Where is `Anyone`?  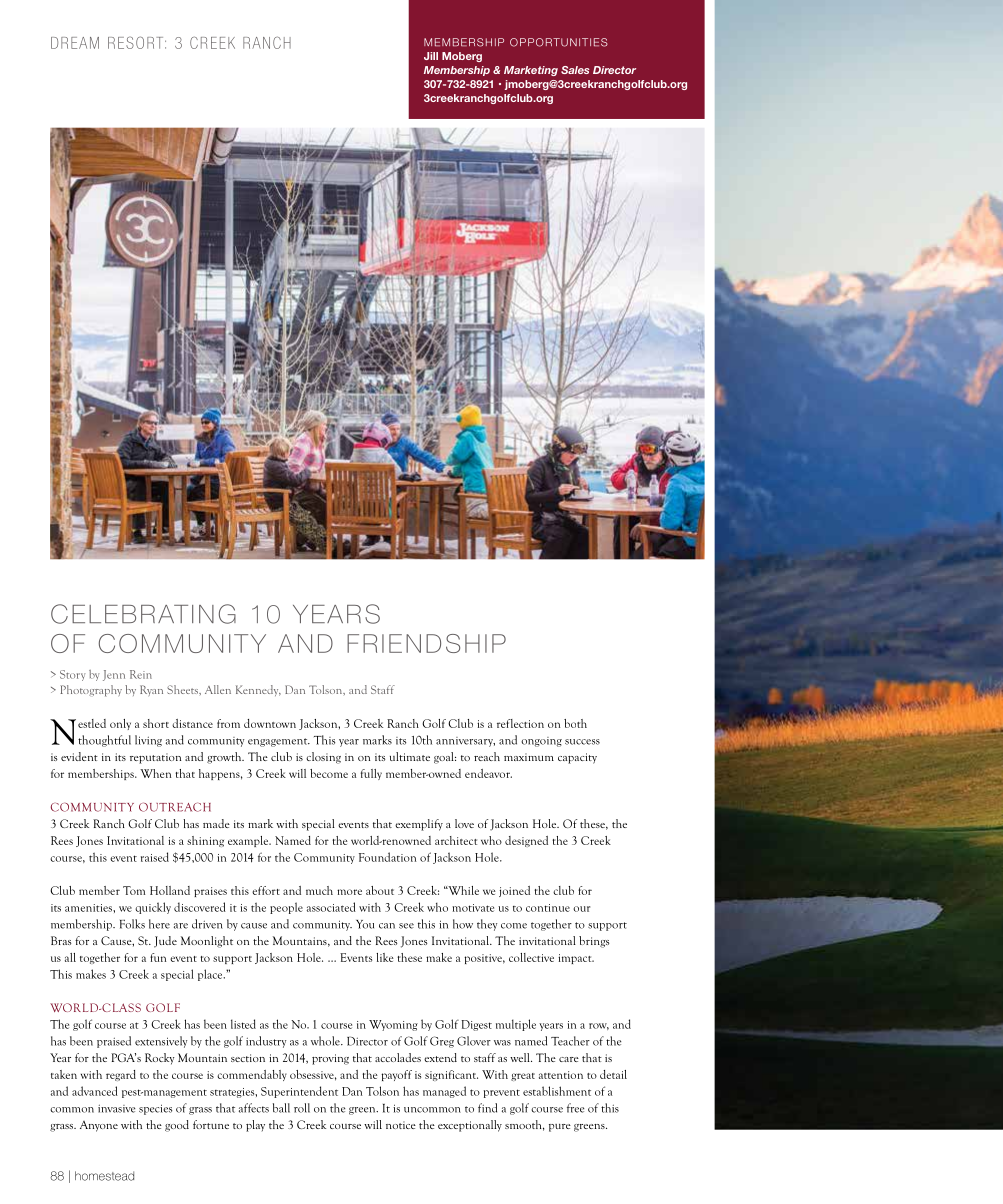 Anyone is located at coordinates (99, 1126).
